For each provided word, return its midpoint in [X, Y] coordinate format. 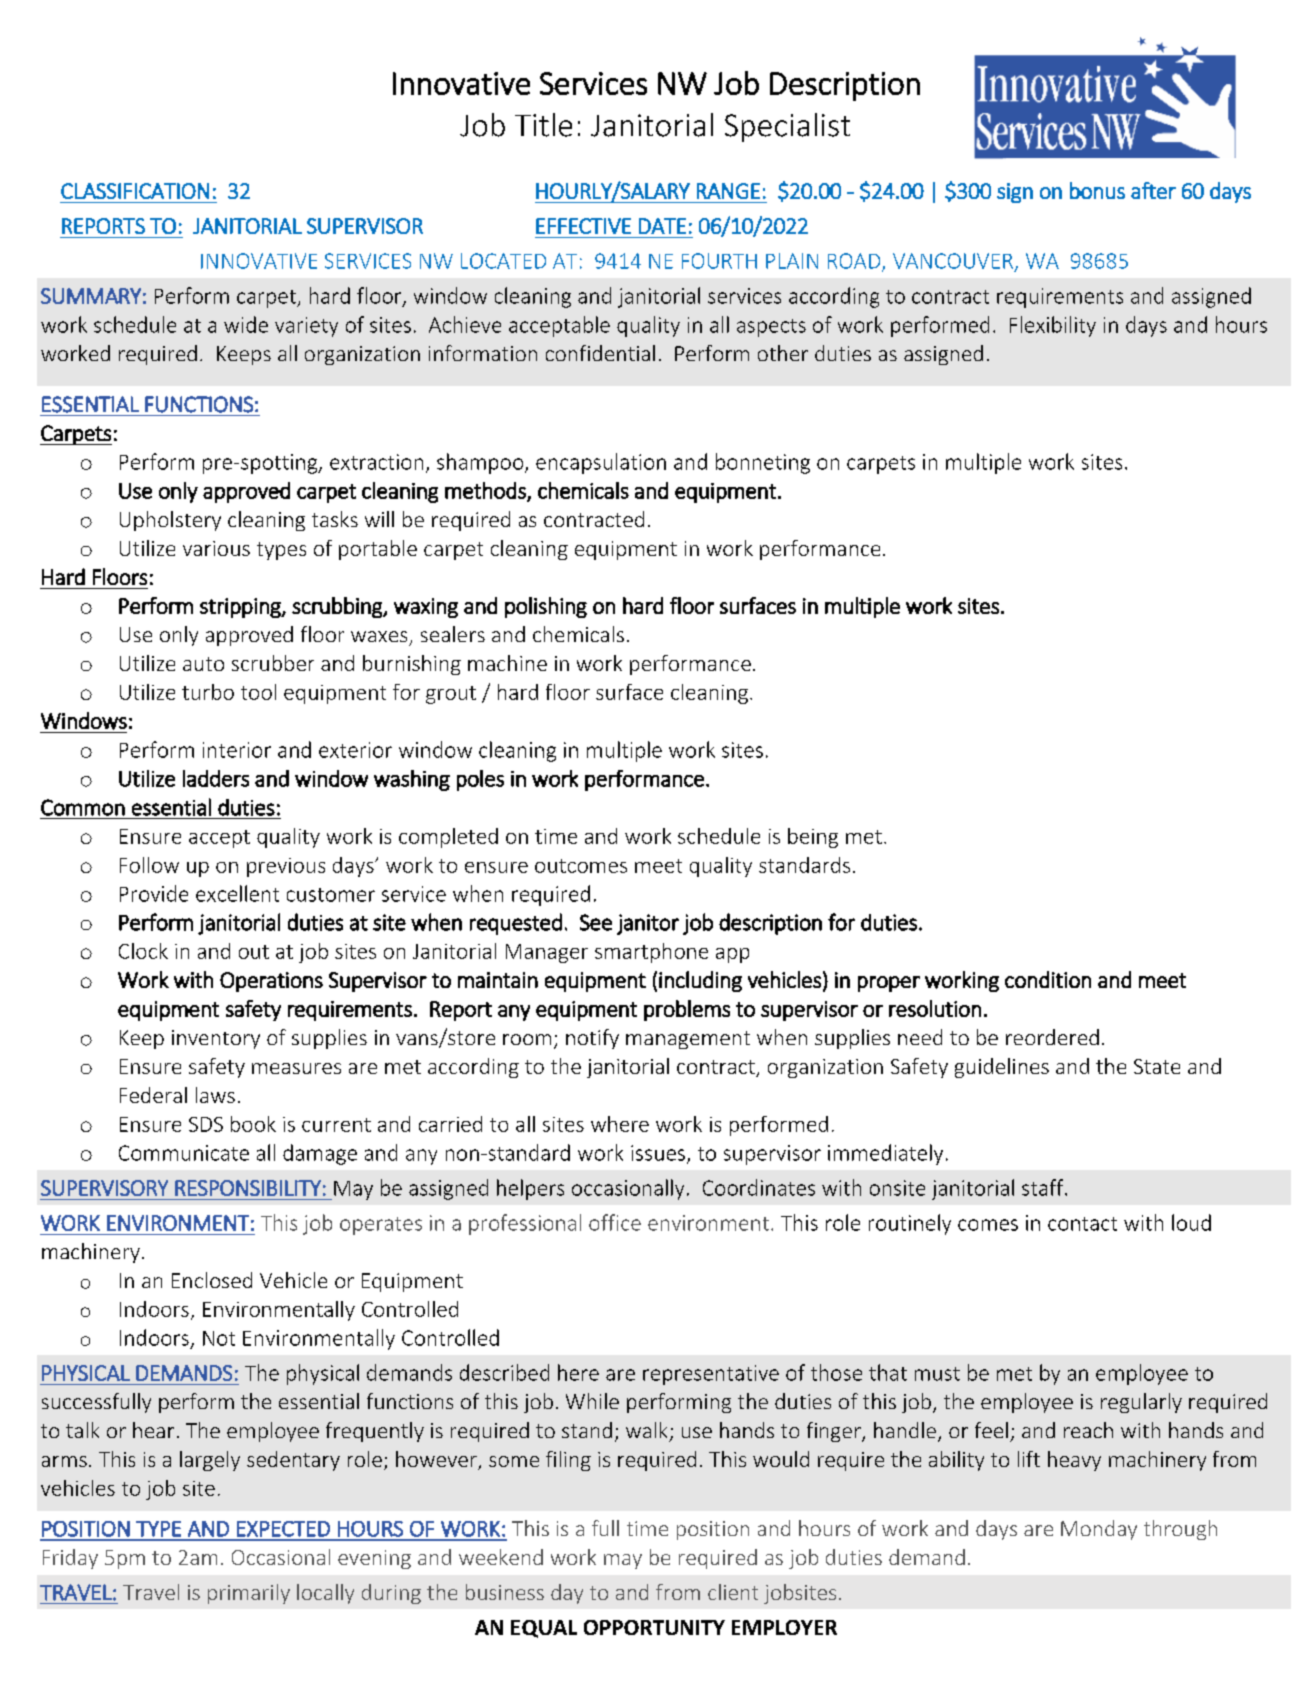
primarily [249, 1594]
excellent [237, 893]
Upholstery [170, 521]
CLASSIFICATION [135, 191]
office [615, 1222]
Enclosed [212, 1280]
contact [1082, 1224]
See [596, 922]
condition [1048, 979]
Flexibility [1053, 326]
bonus [1097, 190]
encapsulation [601, 463]
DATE [662, 226]
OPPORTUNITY [654, 1627]
